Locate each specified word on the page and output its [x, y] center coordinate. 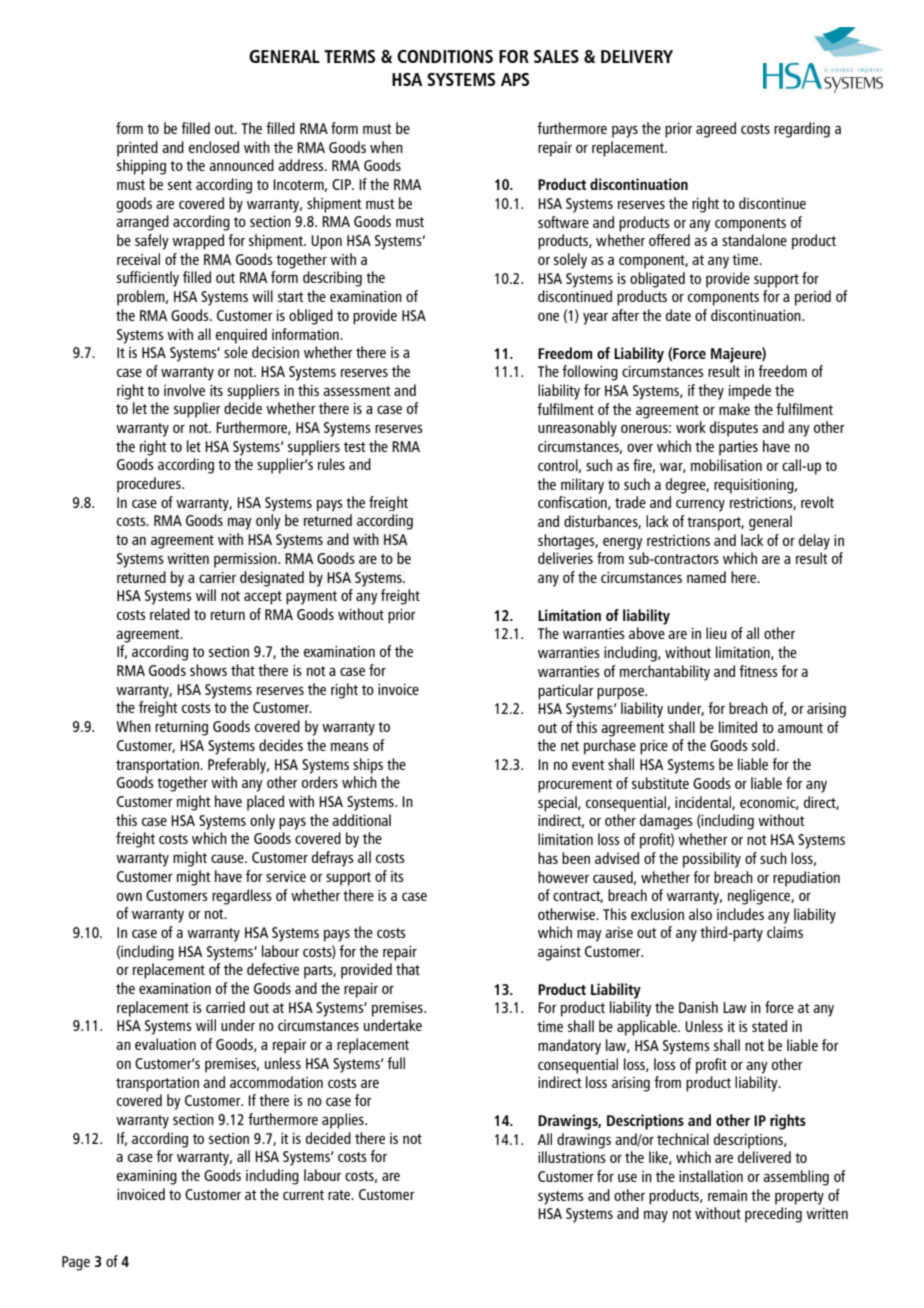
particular [566, 692]
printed [137, 149]
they [711, 392]
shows [208, 670]
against [559, 953]
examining [147, 1177]
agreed [716, 130]
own [129, 896]
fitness [758, 671]
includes [740, 914]
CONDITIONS [445, 56]
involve [184, 390]
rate [340, 1195]
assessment [357, 391]
